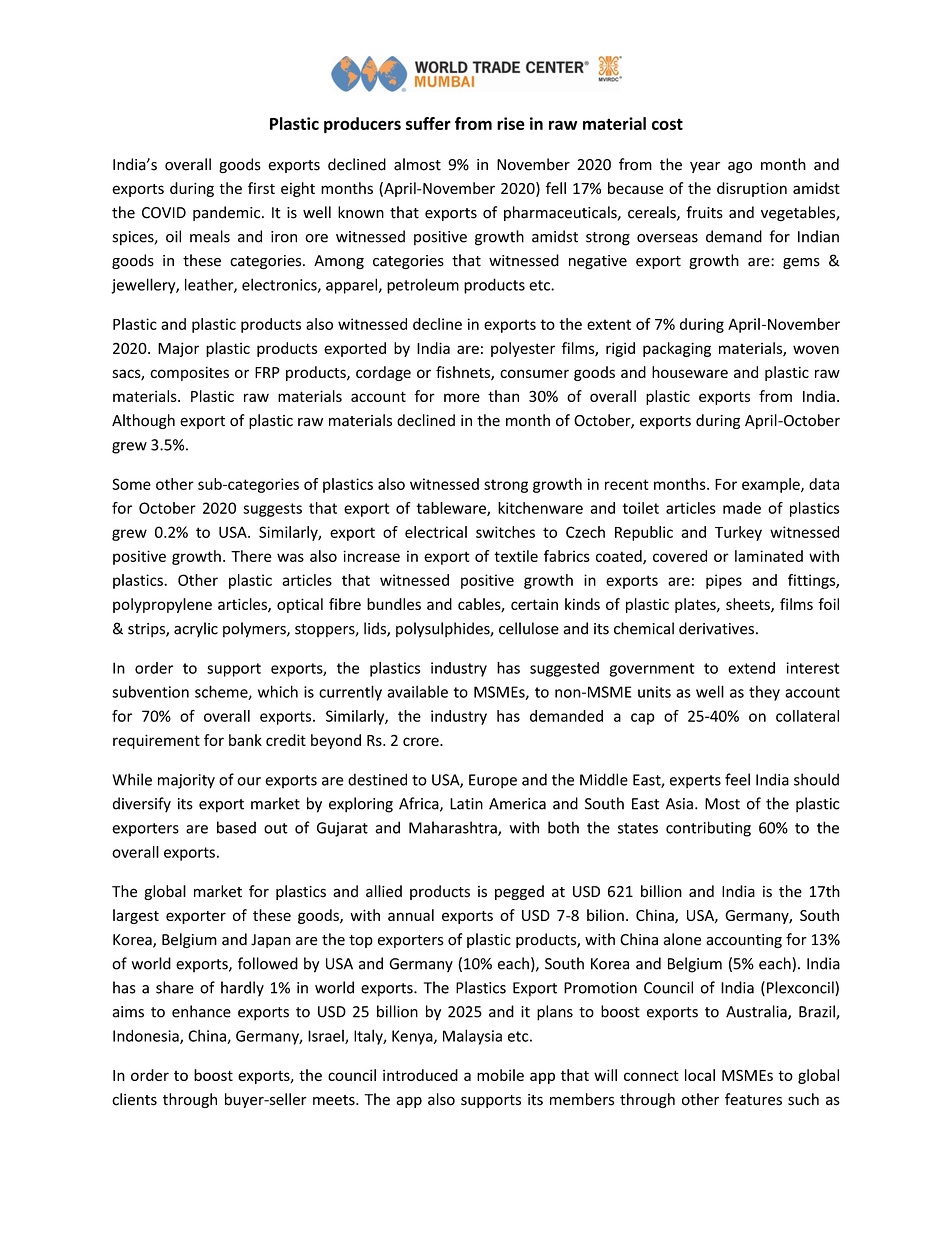  What do you see at coordinates (493, 781) in the image?
I see `Europe` at bounding box center [493, 781].
